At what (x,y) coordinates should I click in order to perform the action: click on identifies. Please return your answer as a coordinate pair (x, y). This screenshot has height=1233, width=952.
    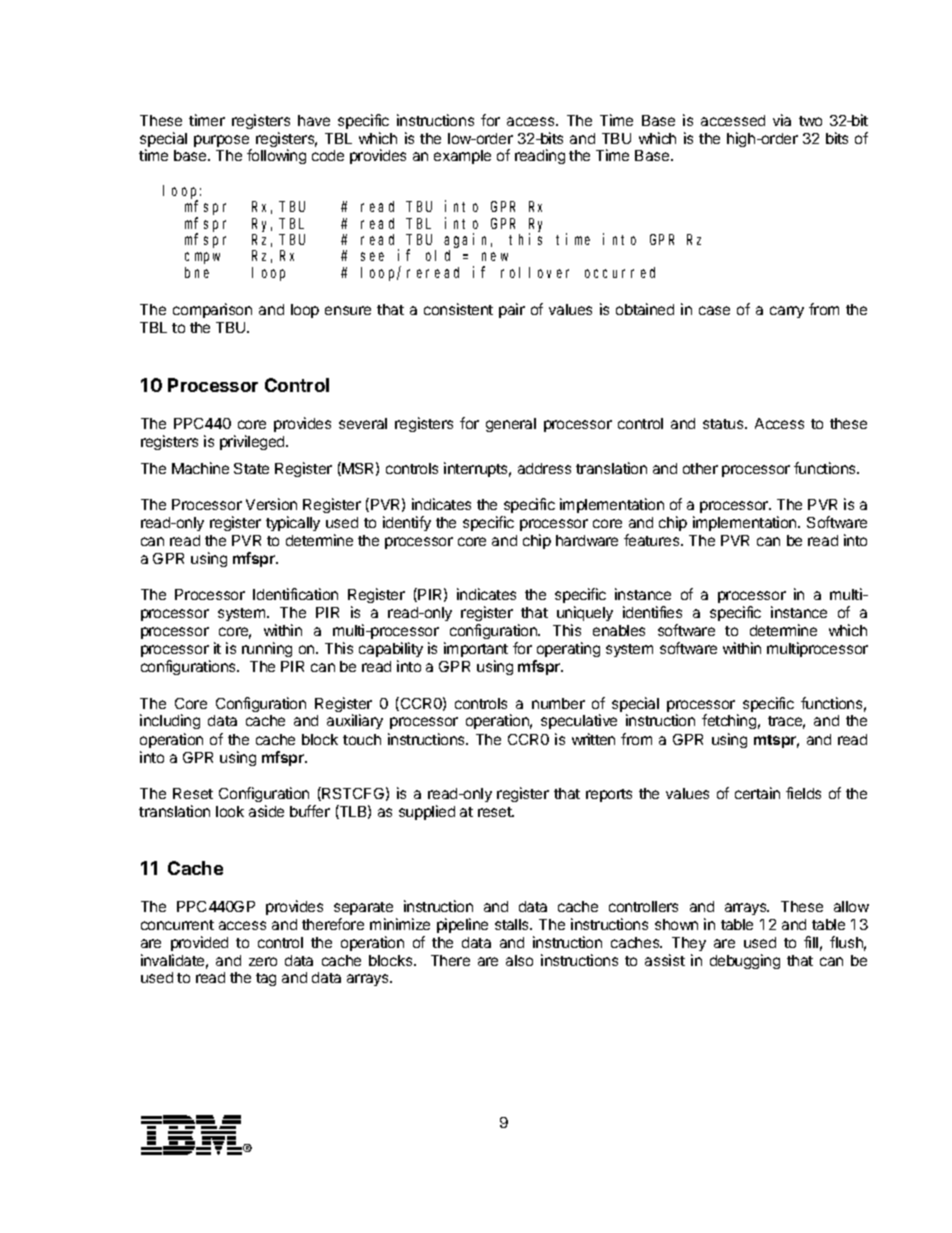
    Looking at the image, I should click on (652, 612).
